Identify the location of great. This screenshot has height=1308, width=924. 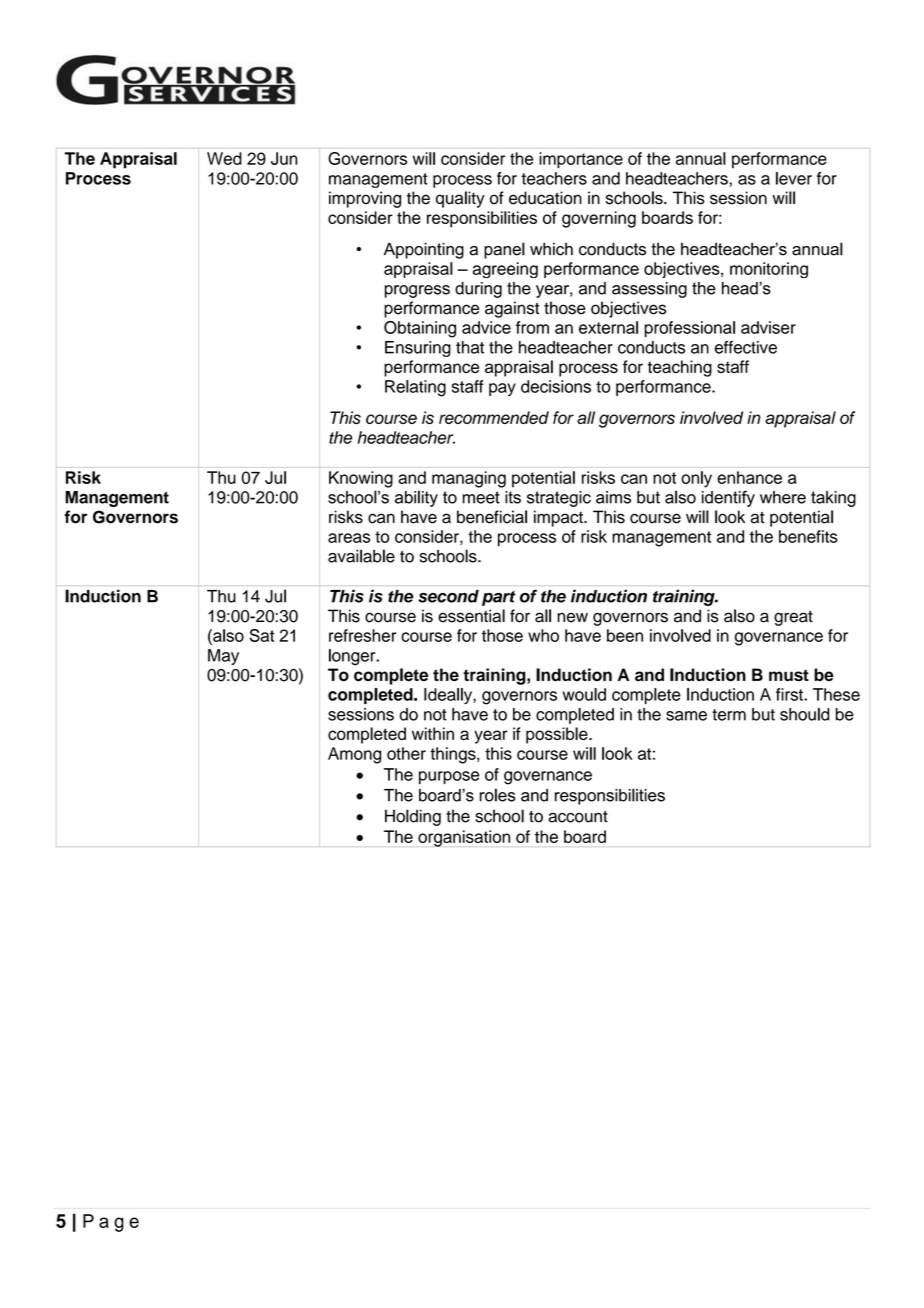
(793, 618).
